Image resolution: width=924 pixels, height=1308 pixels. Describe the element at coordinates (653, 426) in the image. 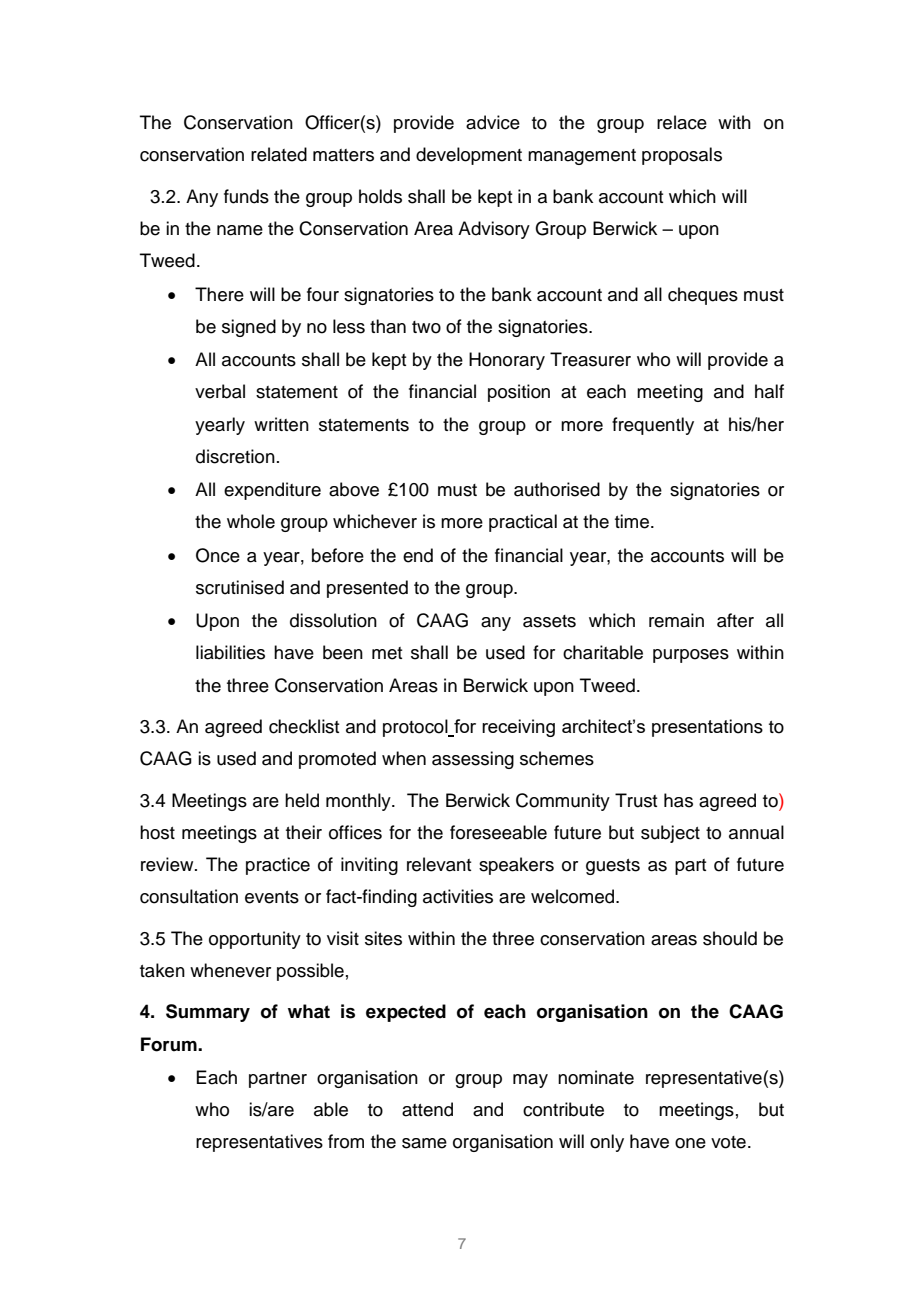

I see `frequently` at that location.
